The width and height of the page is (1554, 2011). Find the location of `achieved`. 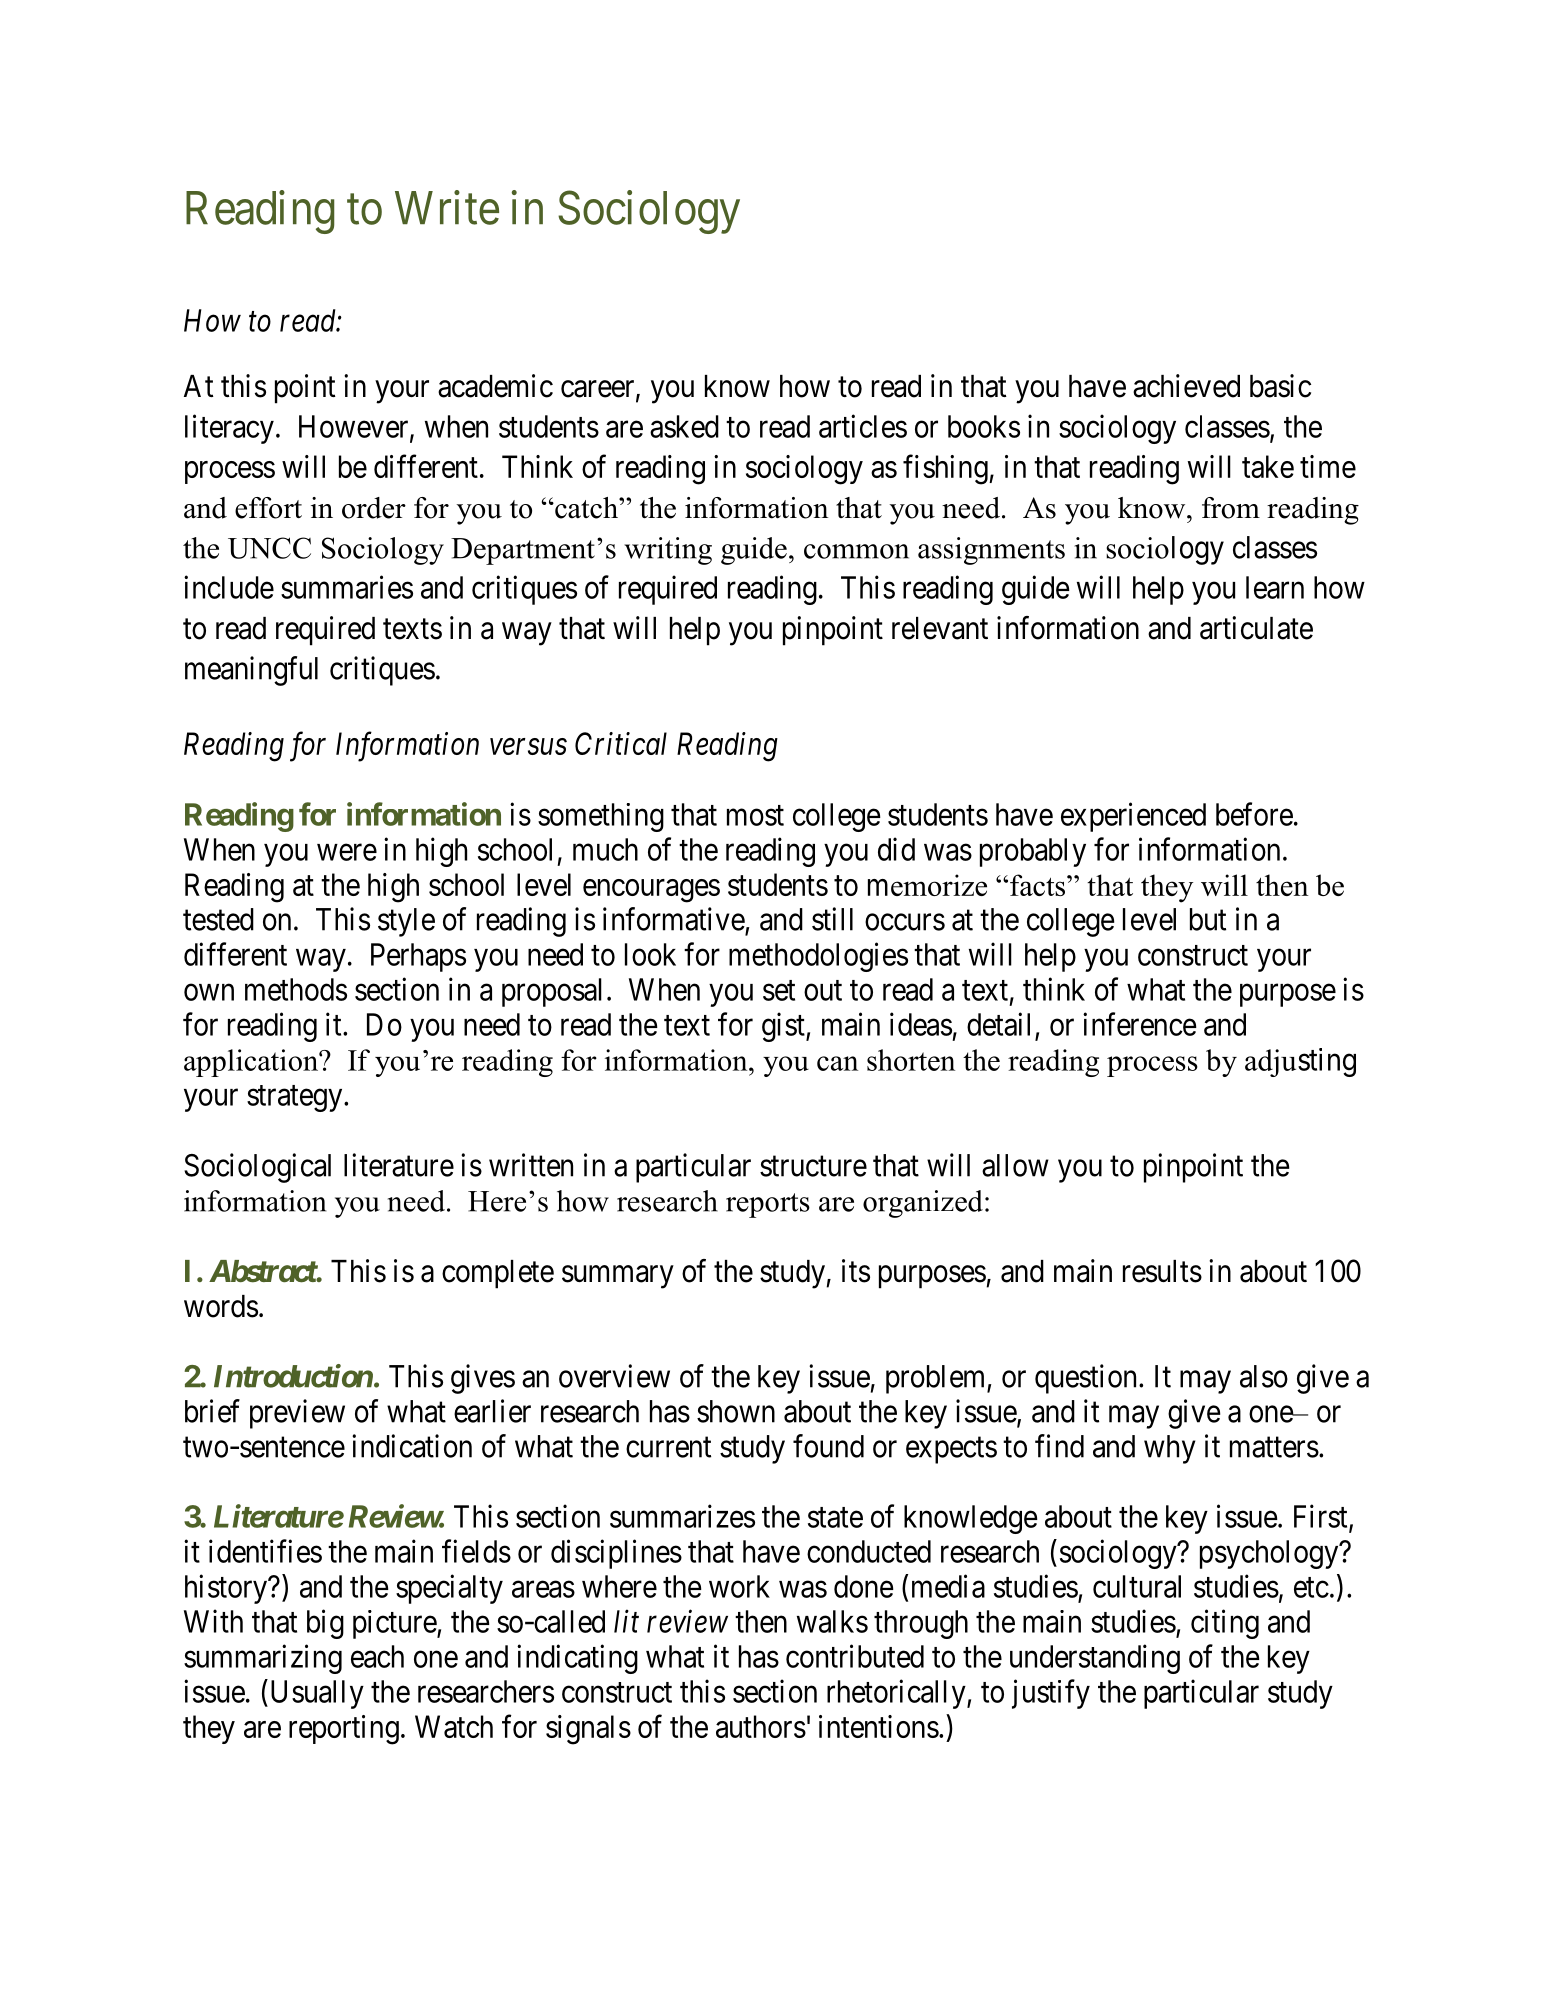

achieved is located at coordinates (1186, 386).
